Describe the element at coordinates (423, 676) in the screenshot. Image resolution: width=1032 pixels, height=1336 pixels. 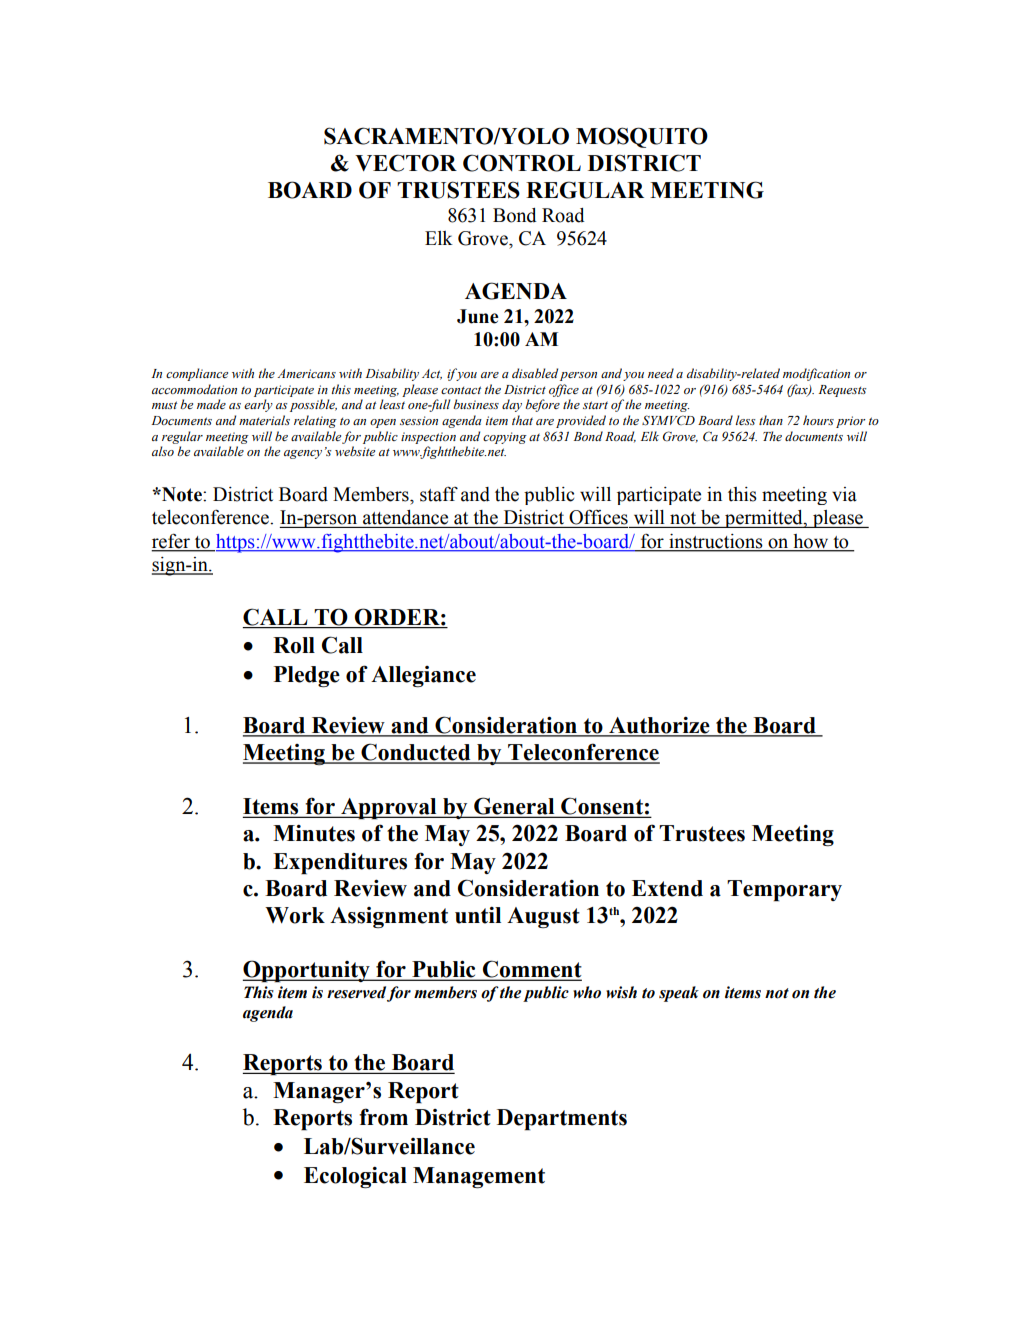
I see `Allegiance` at that location.
